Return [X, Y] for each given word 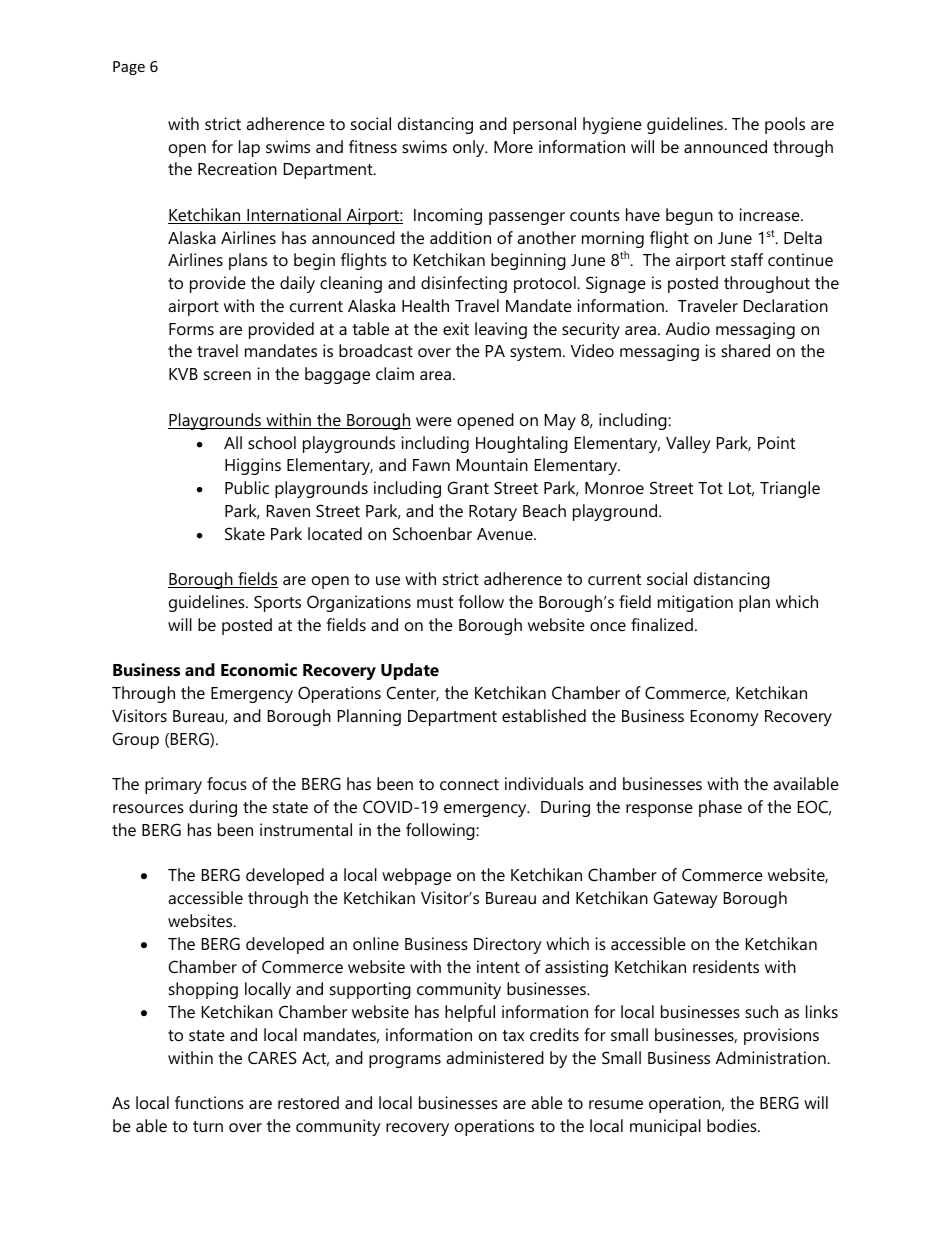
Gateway [686, 899]
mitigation [695, 603]
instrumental [306, 829]
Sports [277, 603]
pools [785, 125]
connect [469, 784]
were [434, 421]
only [470, 148]
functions [209, 1102]
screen [227, 375]
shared [745, 350]
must [435, 602]
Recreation [237, 168]
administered [495, 1057]
